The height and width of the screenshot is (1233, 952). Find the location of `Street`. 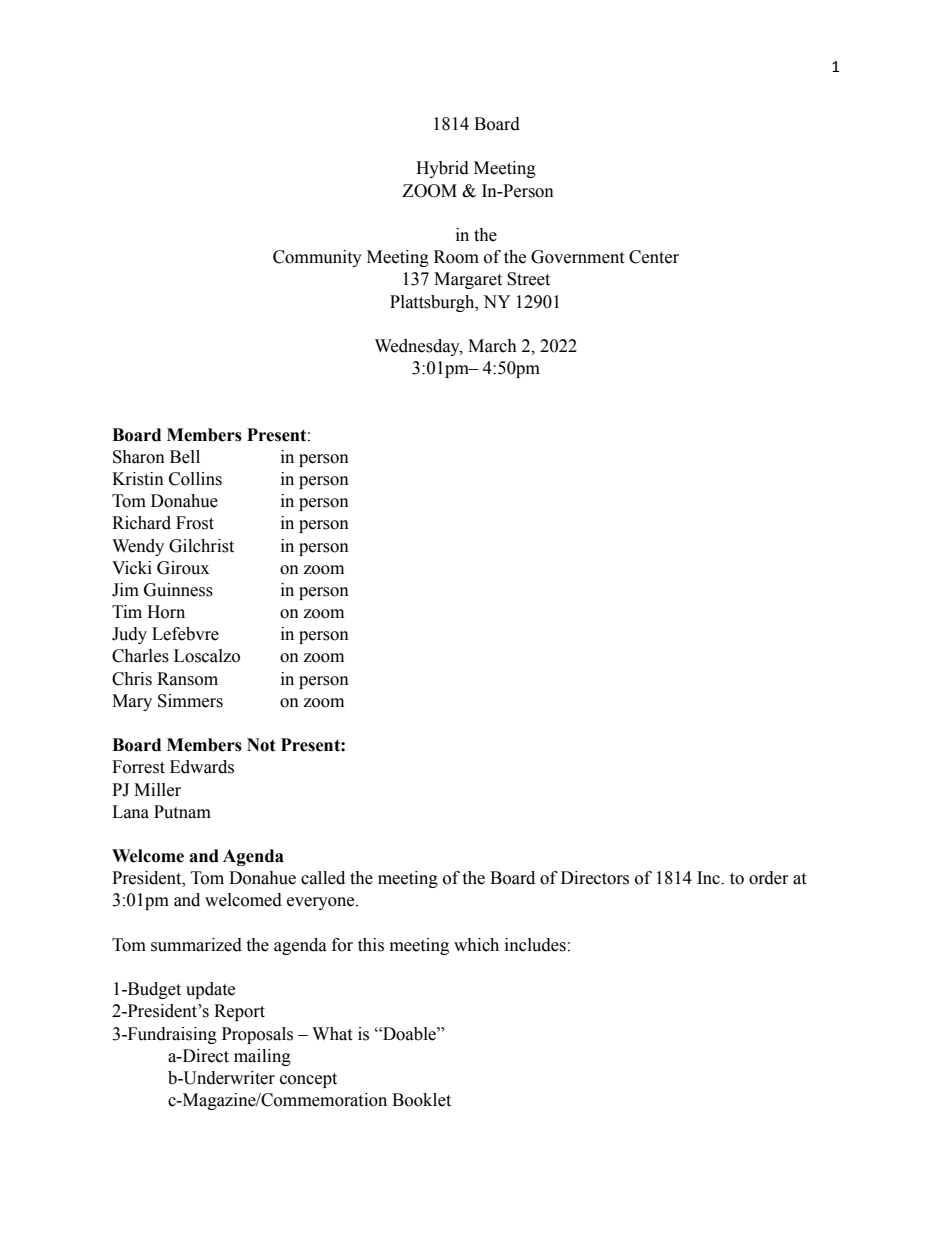

Street is located at coordinates (528, 279).
